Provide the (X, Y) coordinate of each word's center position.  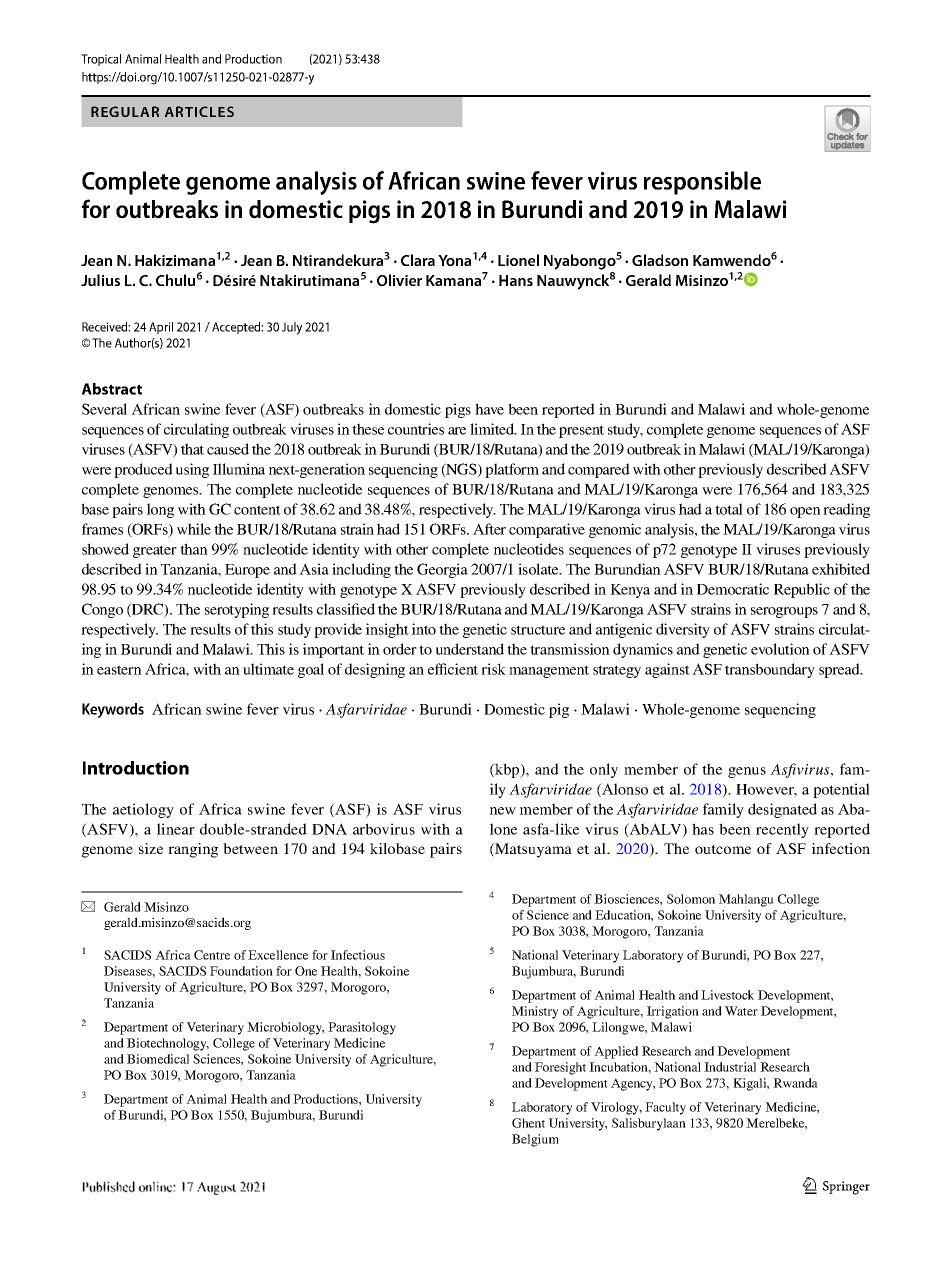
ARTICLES (199, 111)
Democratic (733, 589)
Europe (247, 571)
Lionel (518, 260)
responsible (702, 183)
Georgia (442, 570)
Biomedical (158, 1059)
